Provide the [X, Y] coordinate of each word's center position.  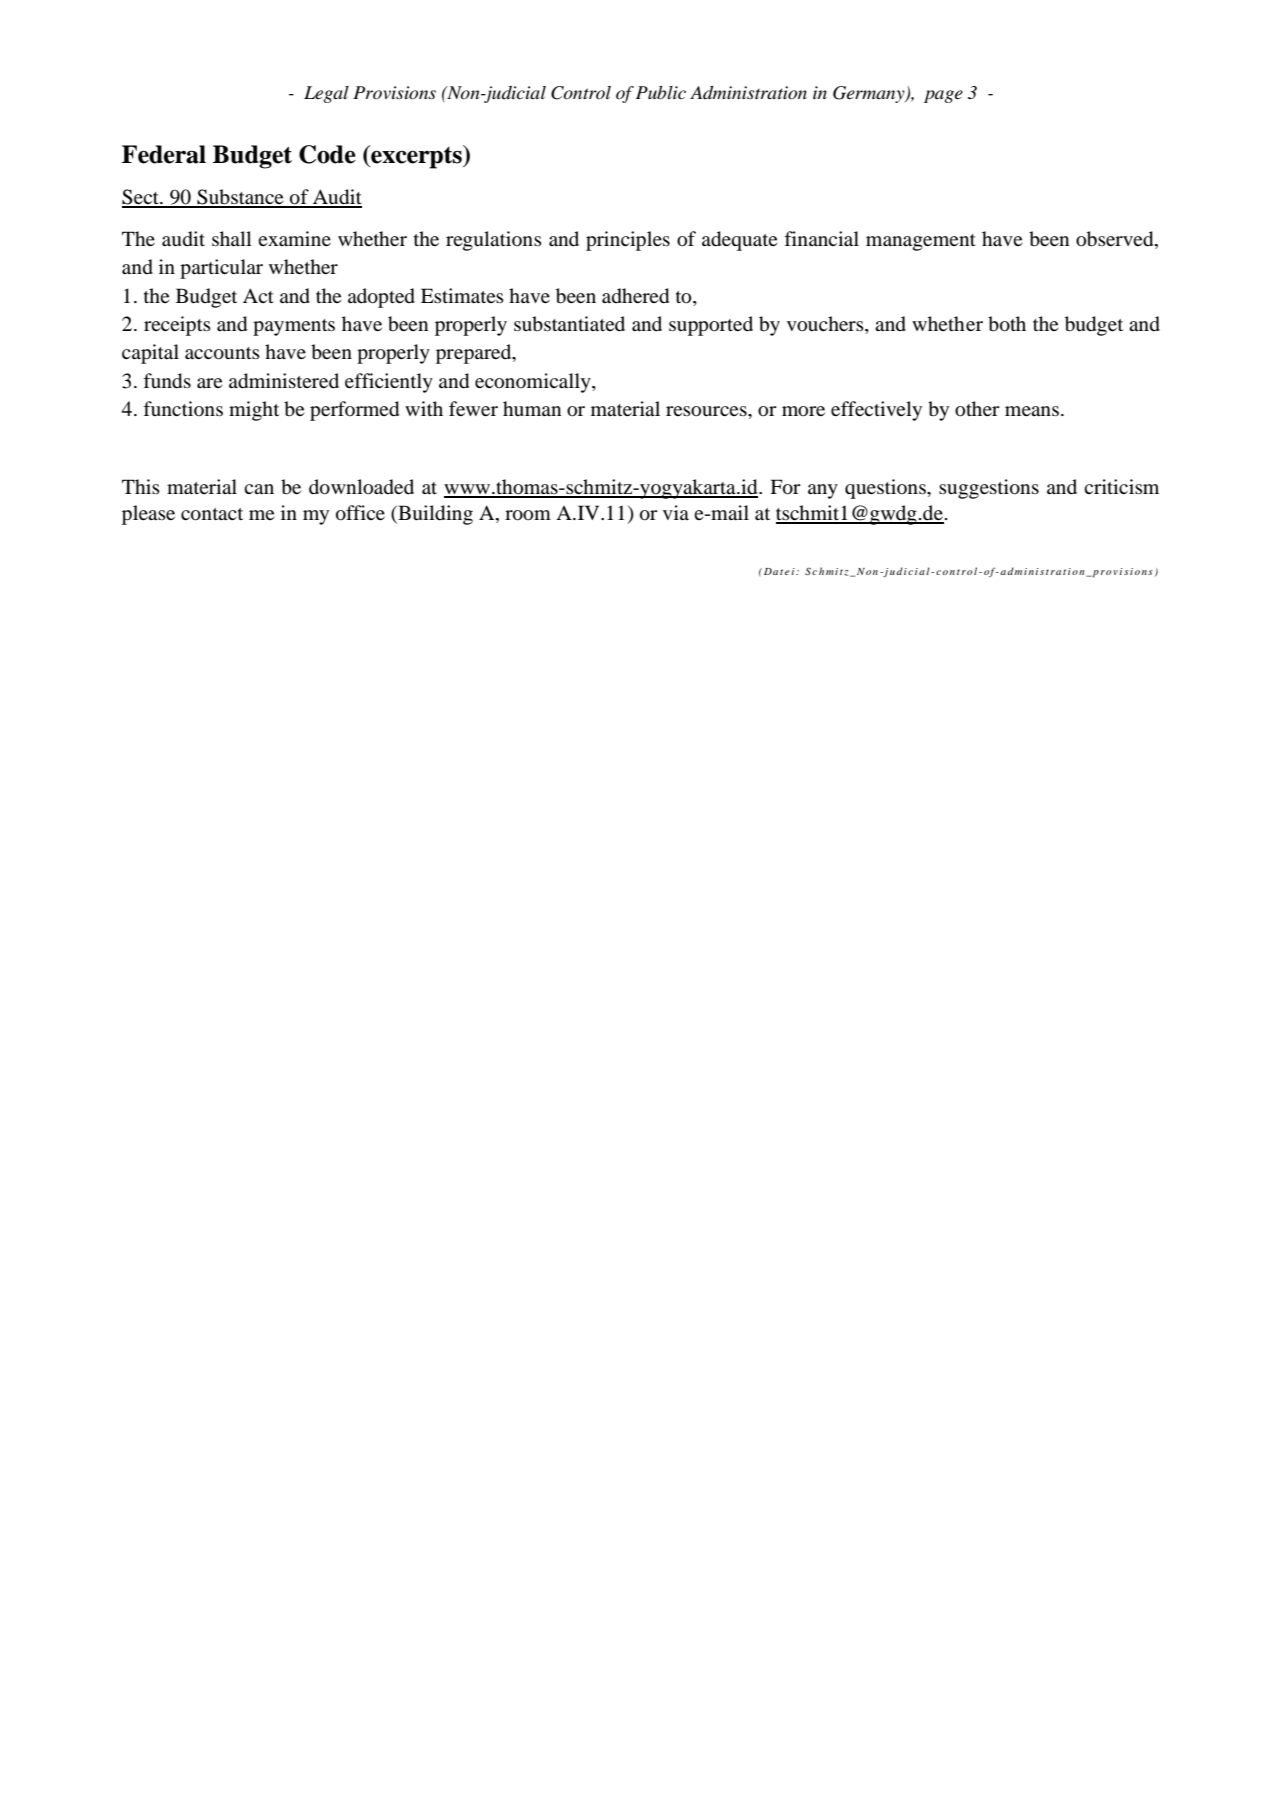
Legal [326, 94]
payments [294, 327]
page [943, 96]
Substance [240, 198]
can [259, 489]
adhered [635, 296]
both [1007, 324]
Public [661, 92]
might [254, 411]
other [977, 409]
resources [707, 411]
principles [628, 241]
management [921, 242]
